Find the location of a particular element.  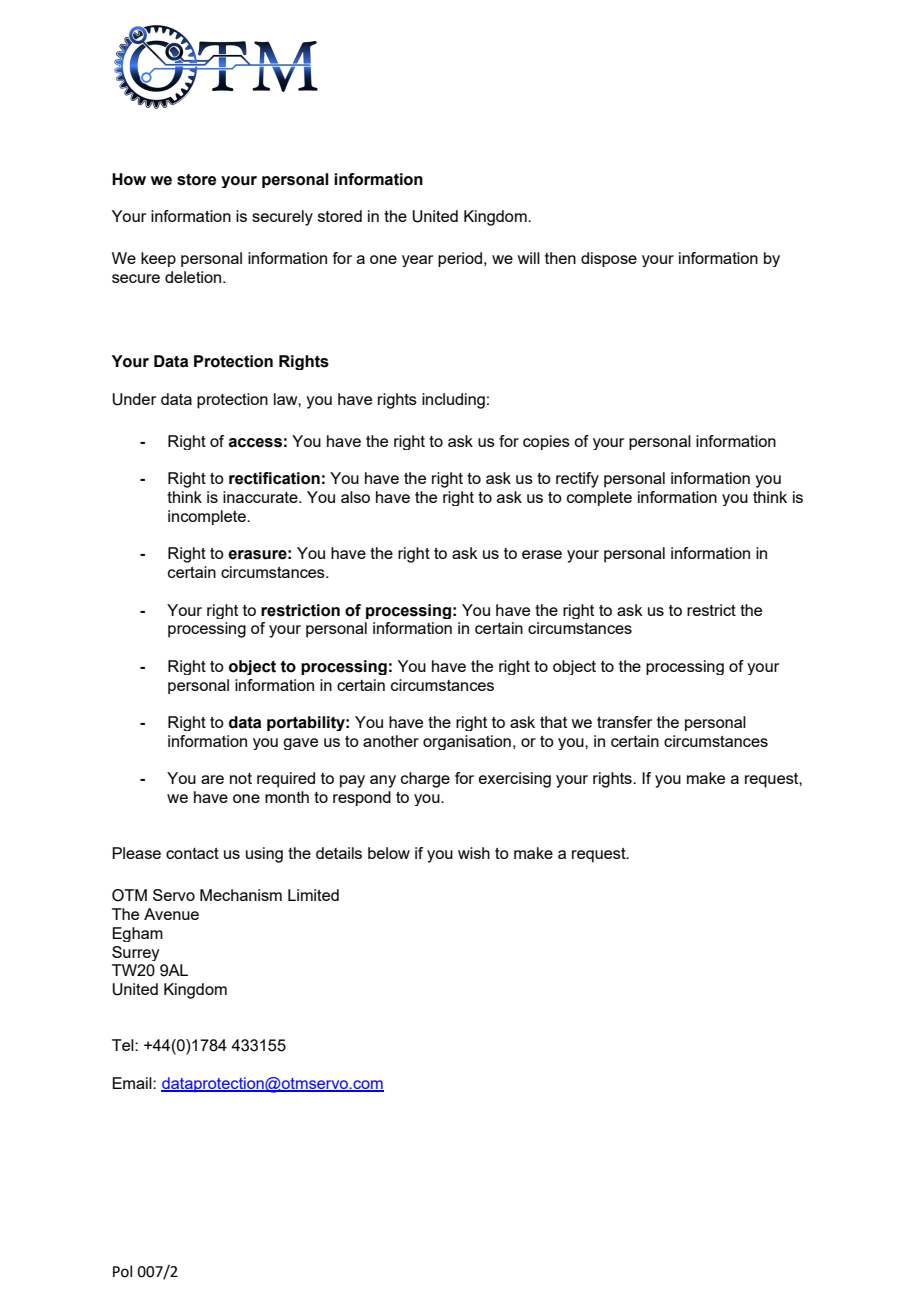

Email is located at coordinates (133, 1083).
